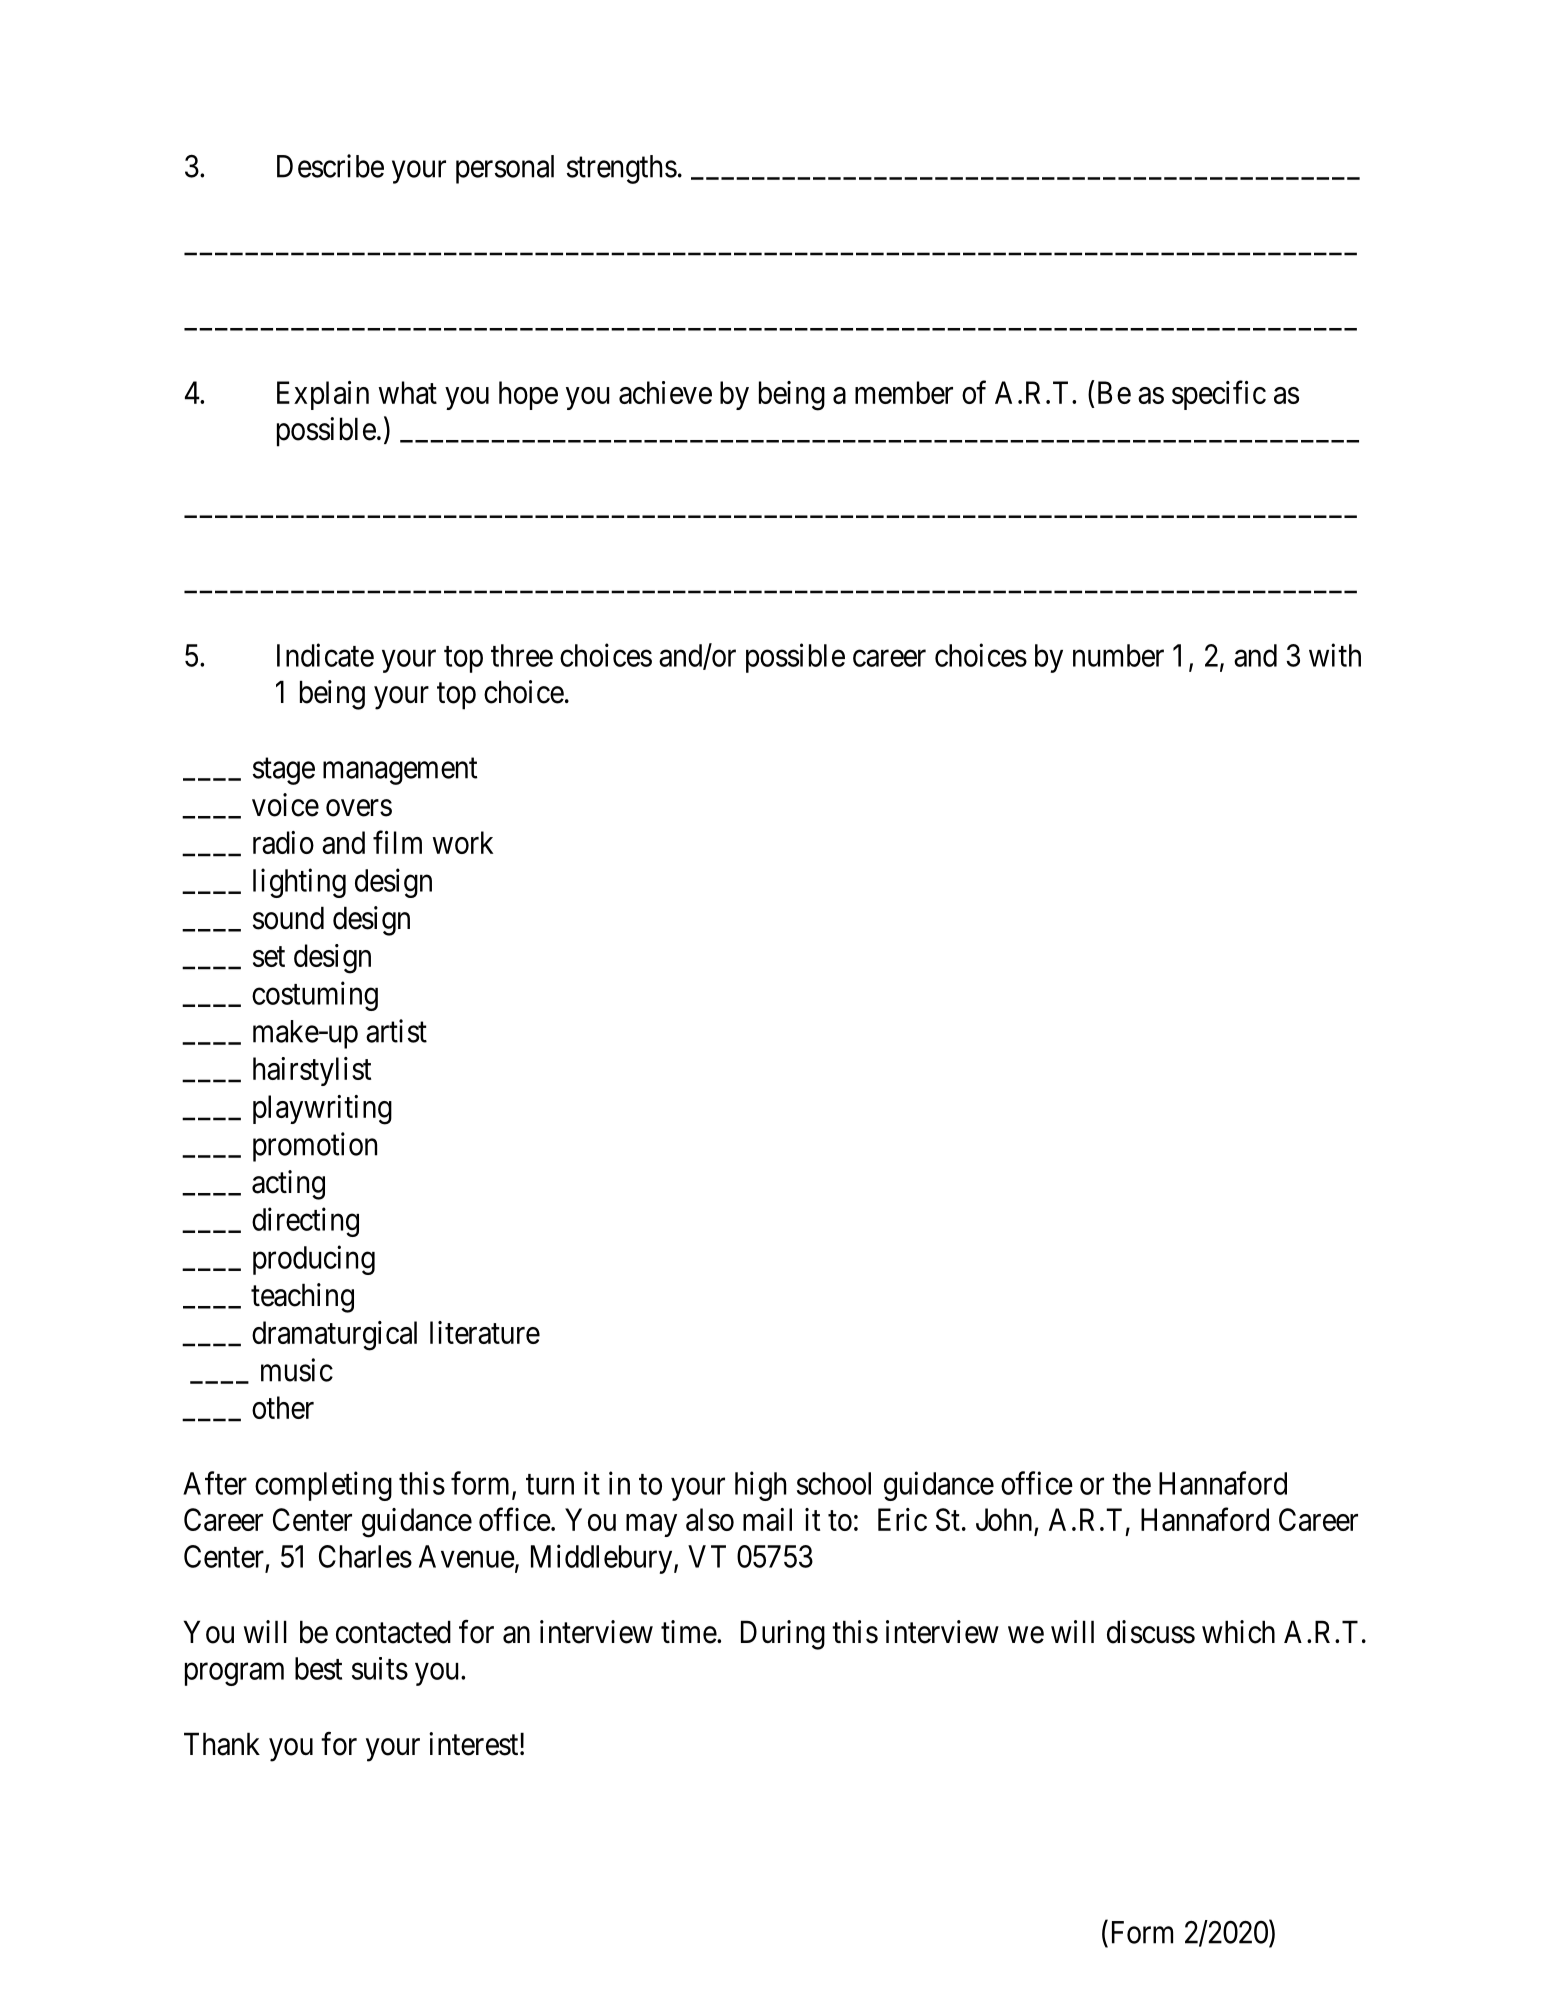 Image resolution: width=1557 pixels, height=2014 pixels. I want to click on which, so click(1238, 1632).
